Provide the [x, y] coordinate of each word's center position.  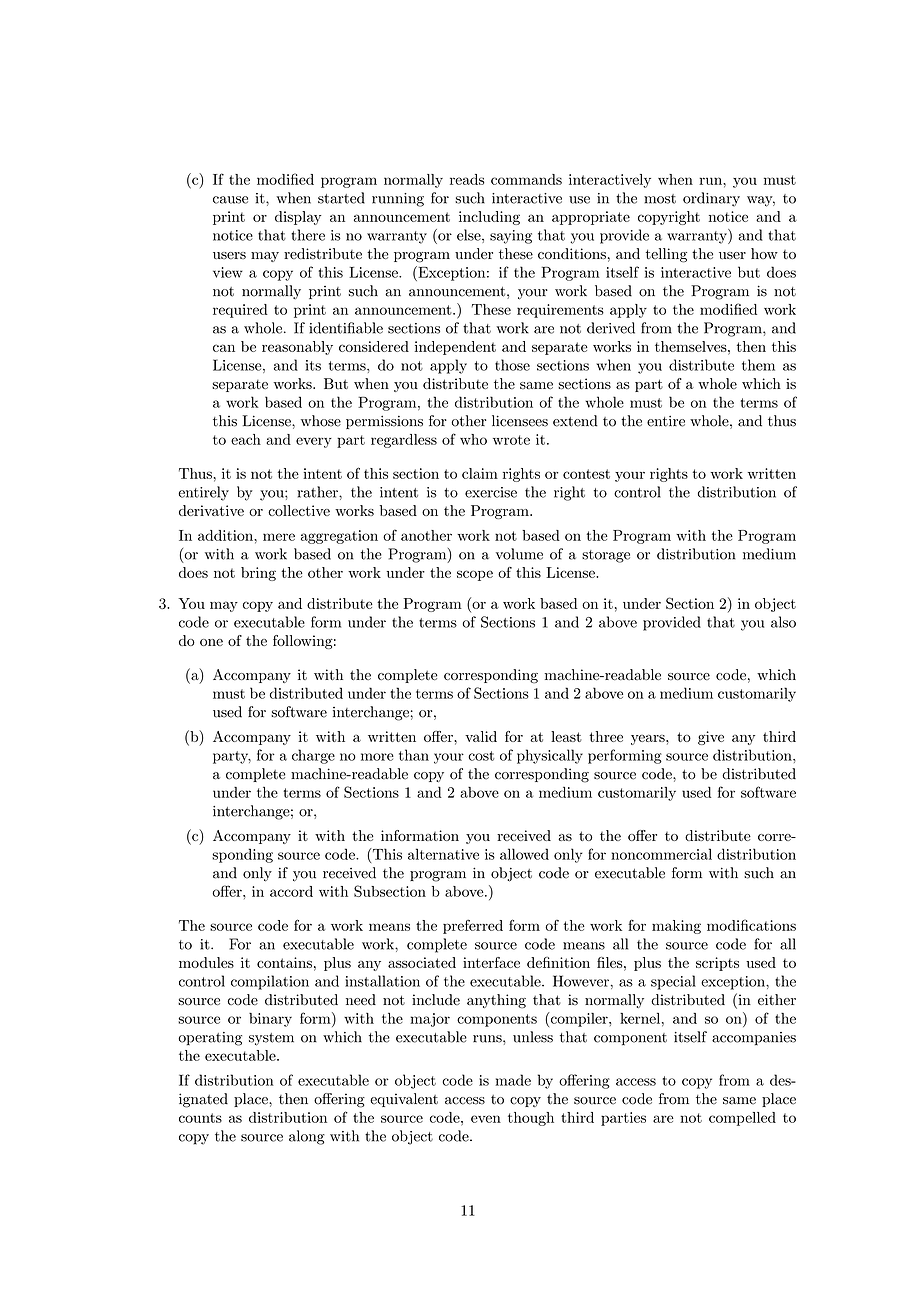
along [307, 1137]
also [783, 622]
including [489, 218]
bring [258, 574]
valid [481, 736]
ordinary [711, 199]
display [298, 218]
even [486, 1119]
